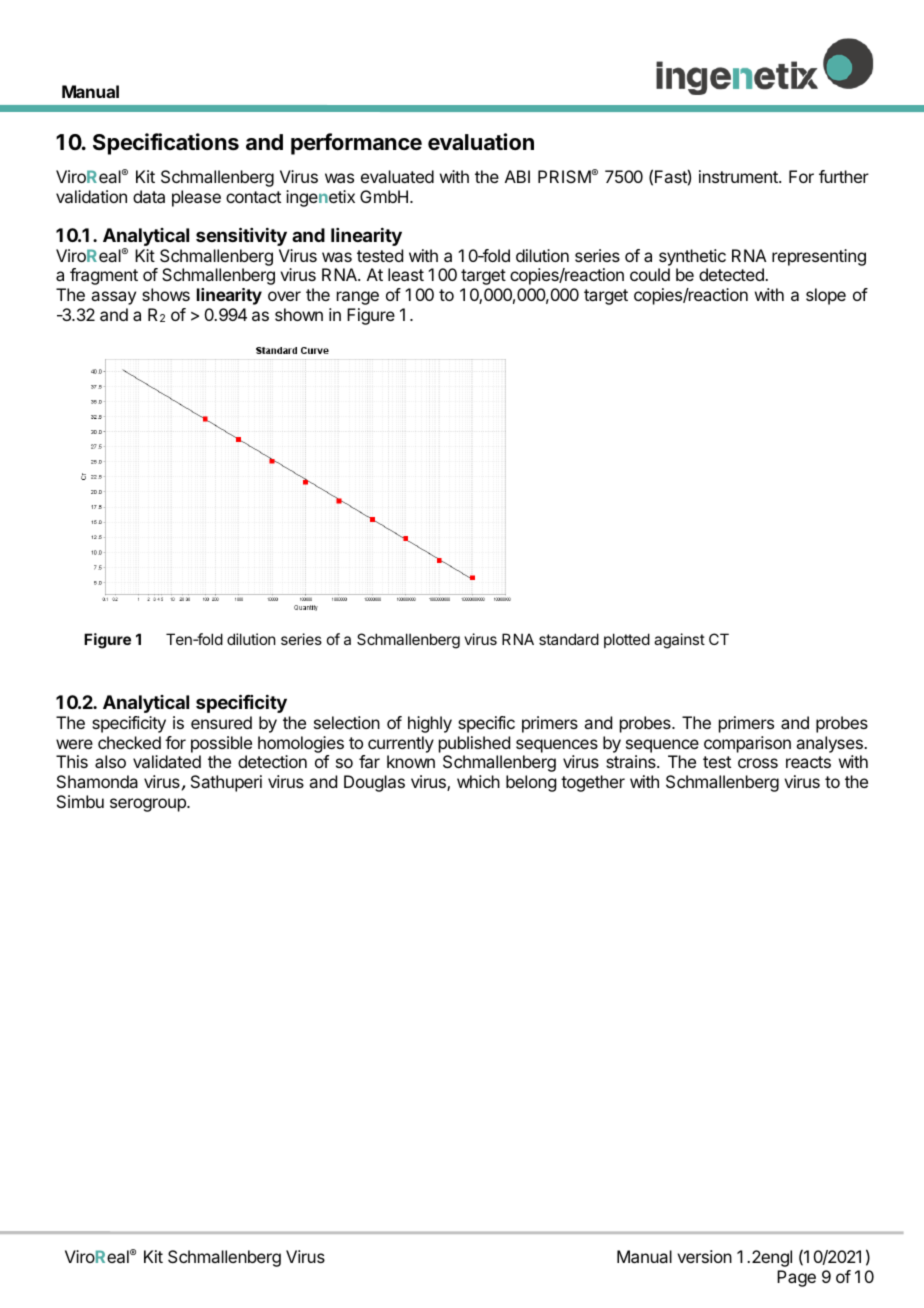 This document has height=1308, width=924. I want to click on which, so click(478, 781).
